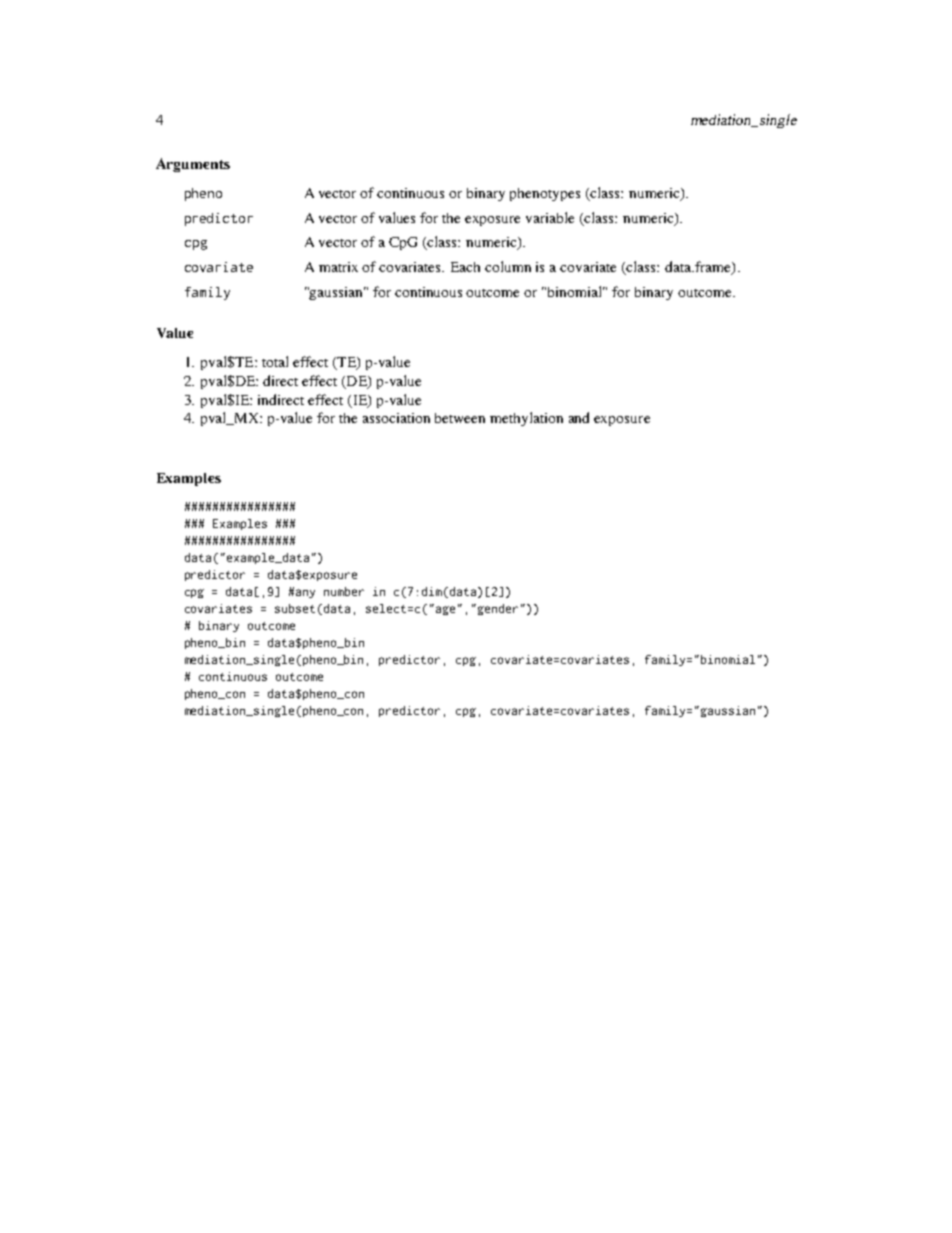 The width and height of the document is (952, 1233). Describe the element at coordinates (550, 217) in the document. I see `variable` at that location.
